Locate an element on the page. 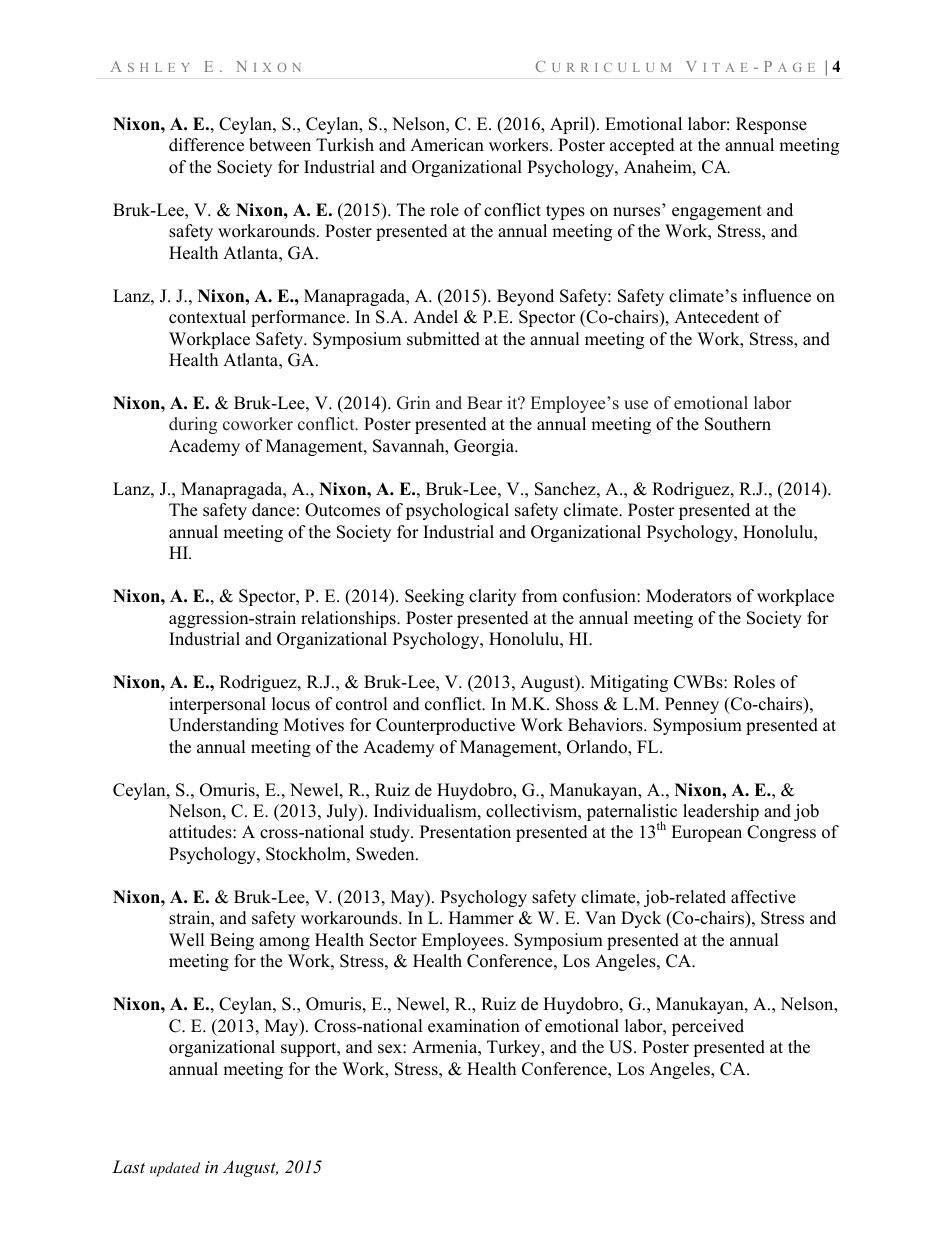 This page has height=1233, width=952. Understanding is located at coordinates (223, 726).
